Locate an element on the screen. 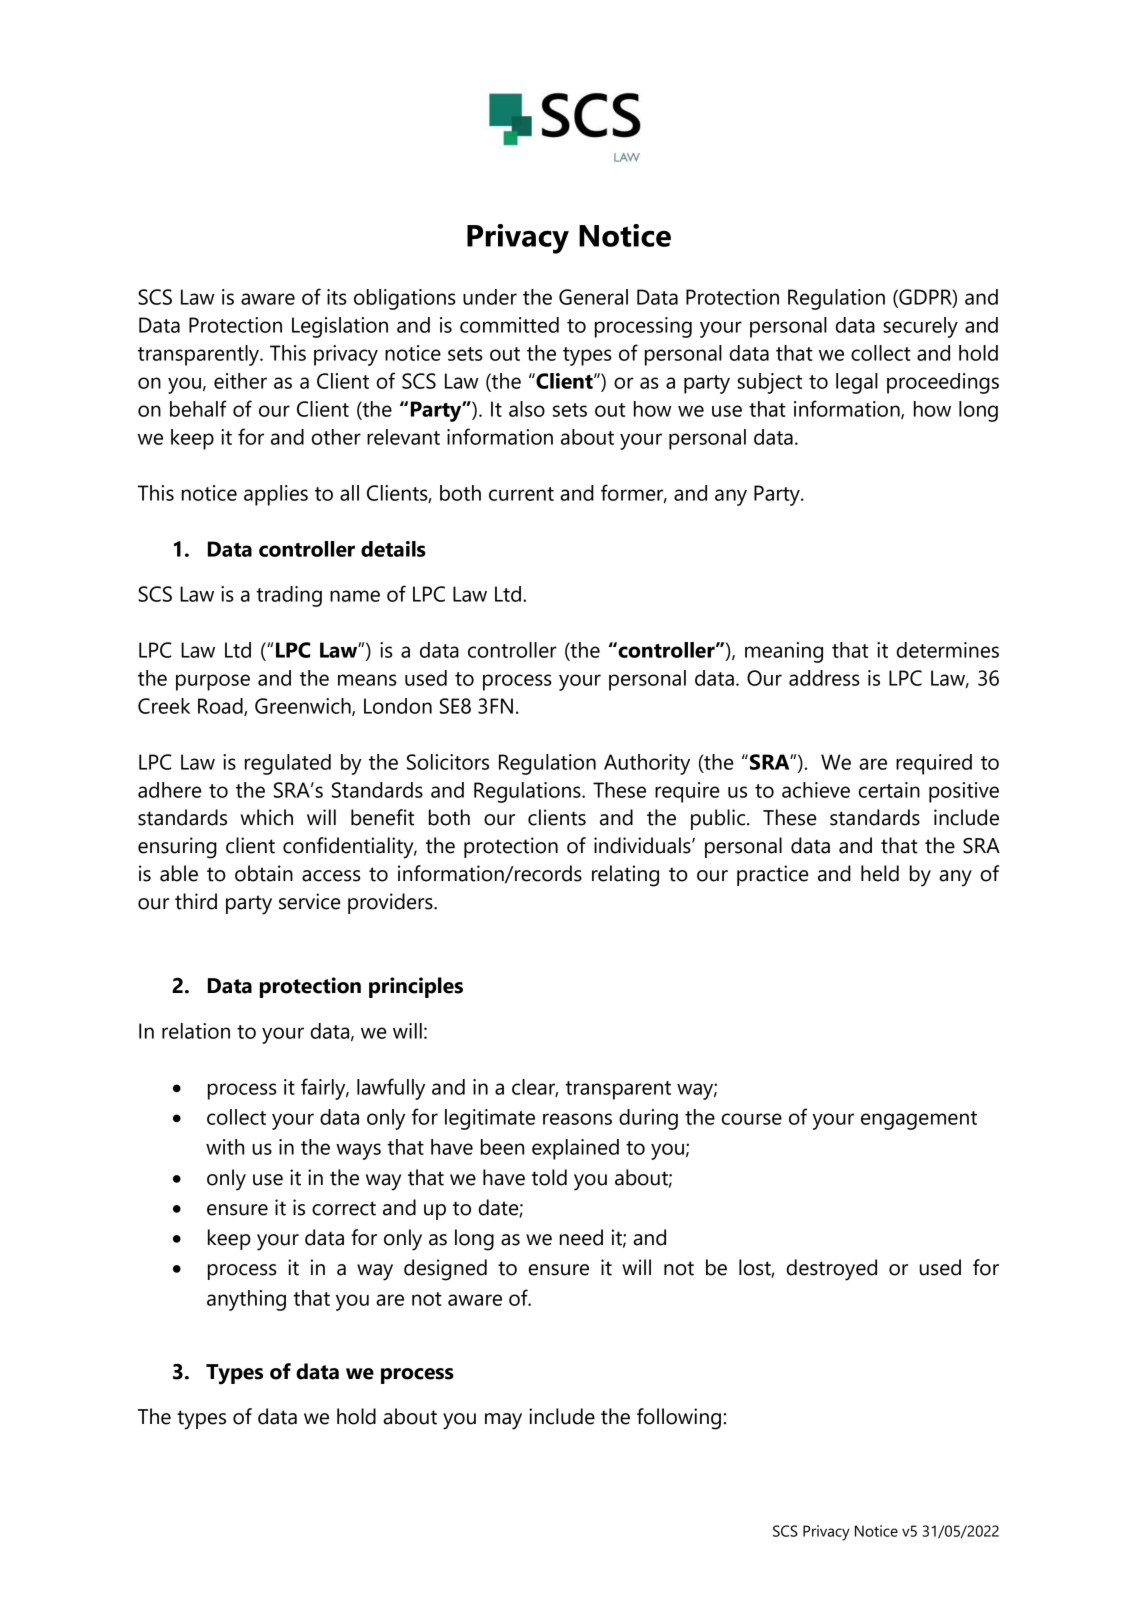 Image resolution: width=1137 pixels, height=1608 pixels. anything is located at coordinates (246, 1300).
